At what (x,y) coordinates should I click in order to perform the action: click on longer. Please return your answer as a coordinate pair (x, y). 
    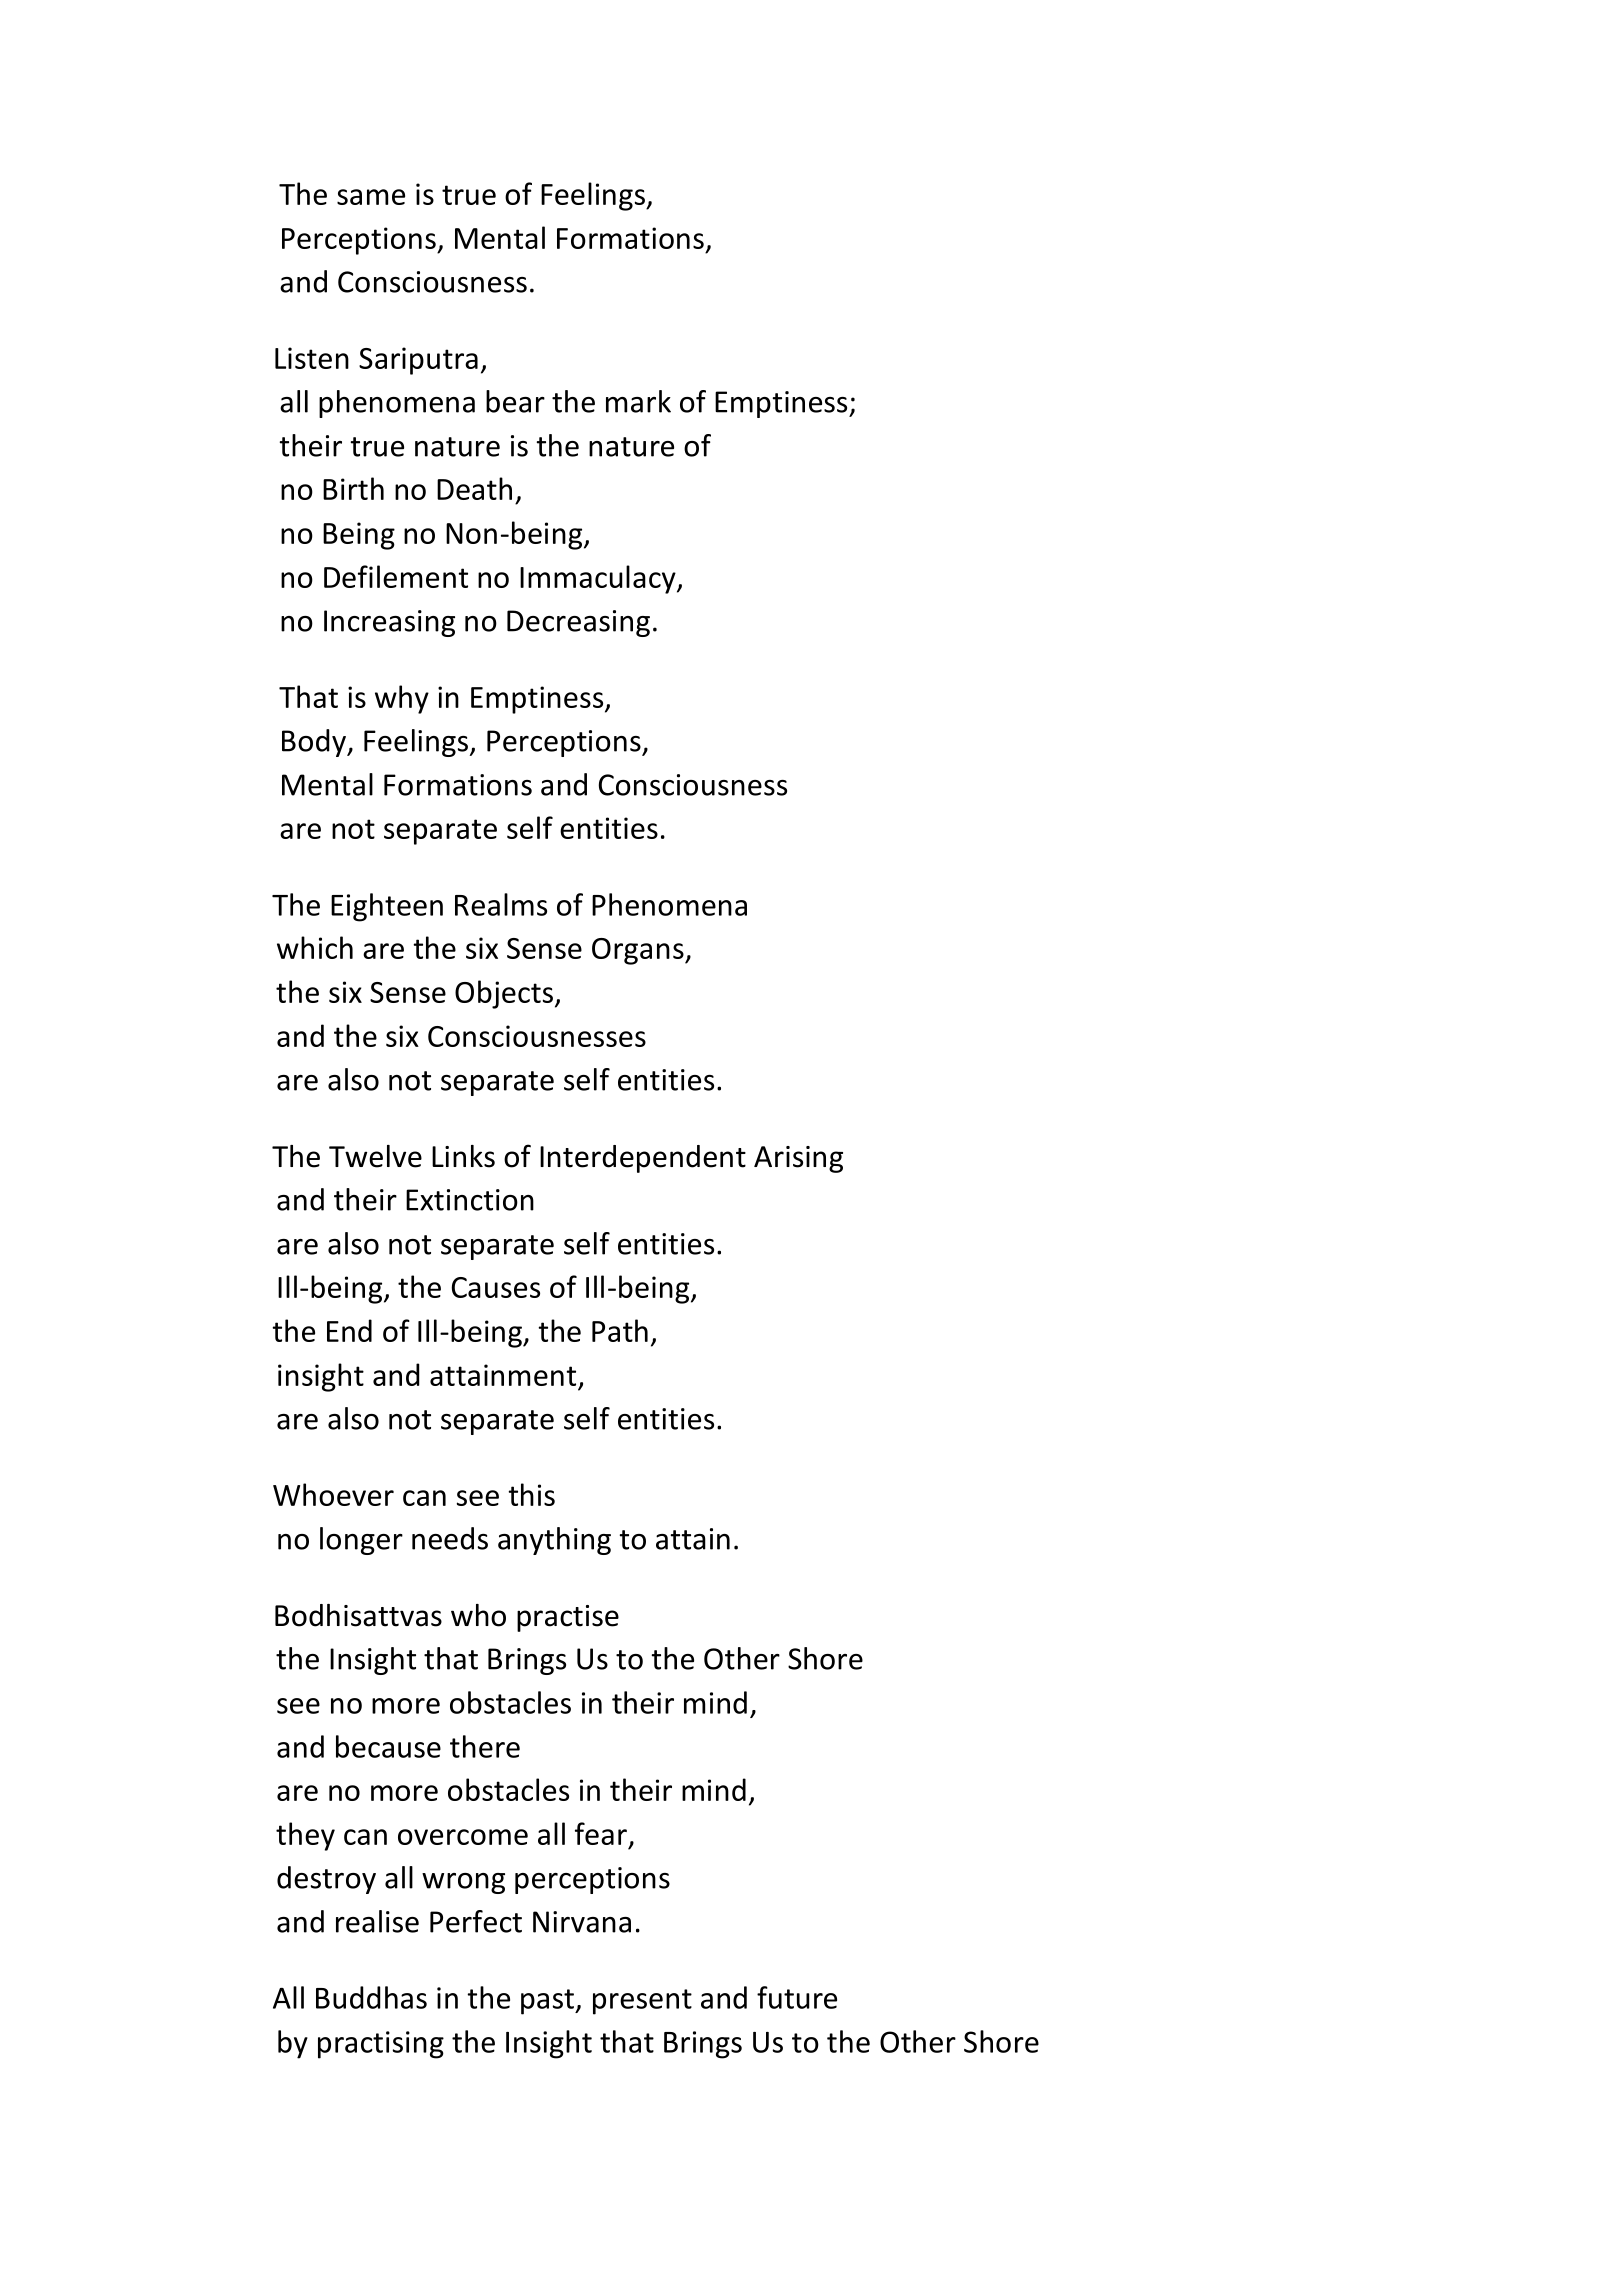
    Looking at the image, I should click on (361, 1541).
